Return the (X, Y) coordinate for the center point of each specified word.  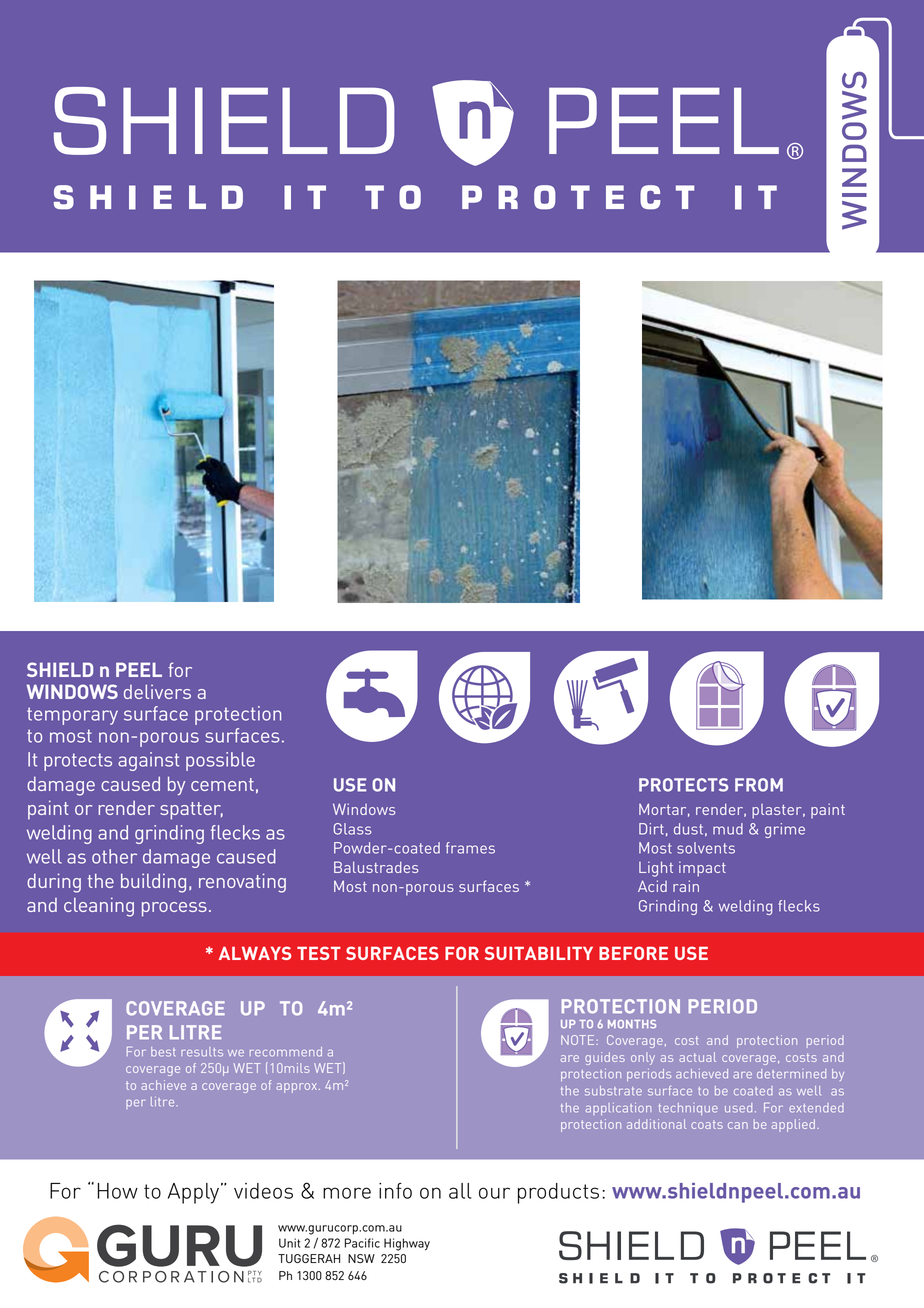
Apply (193, 1193)
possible (220, 761)
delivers (157, 691)
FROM (759, 785)
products (558, 1193)
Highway (407, 1244)
